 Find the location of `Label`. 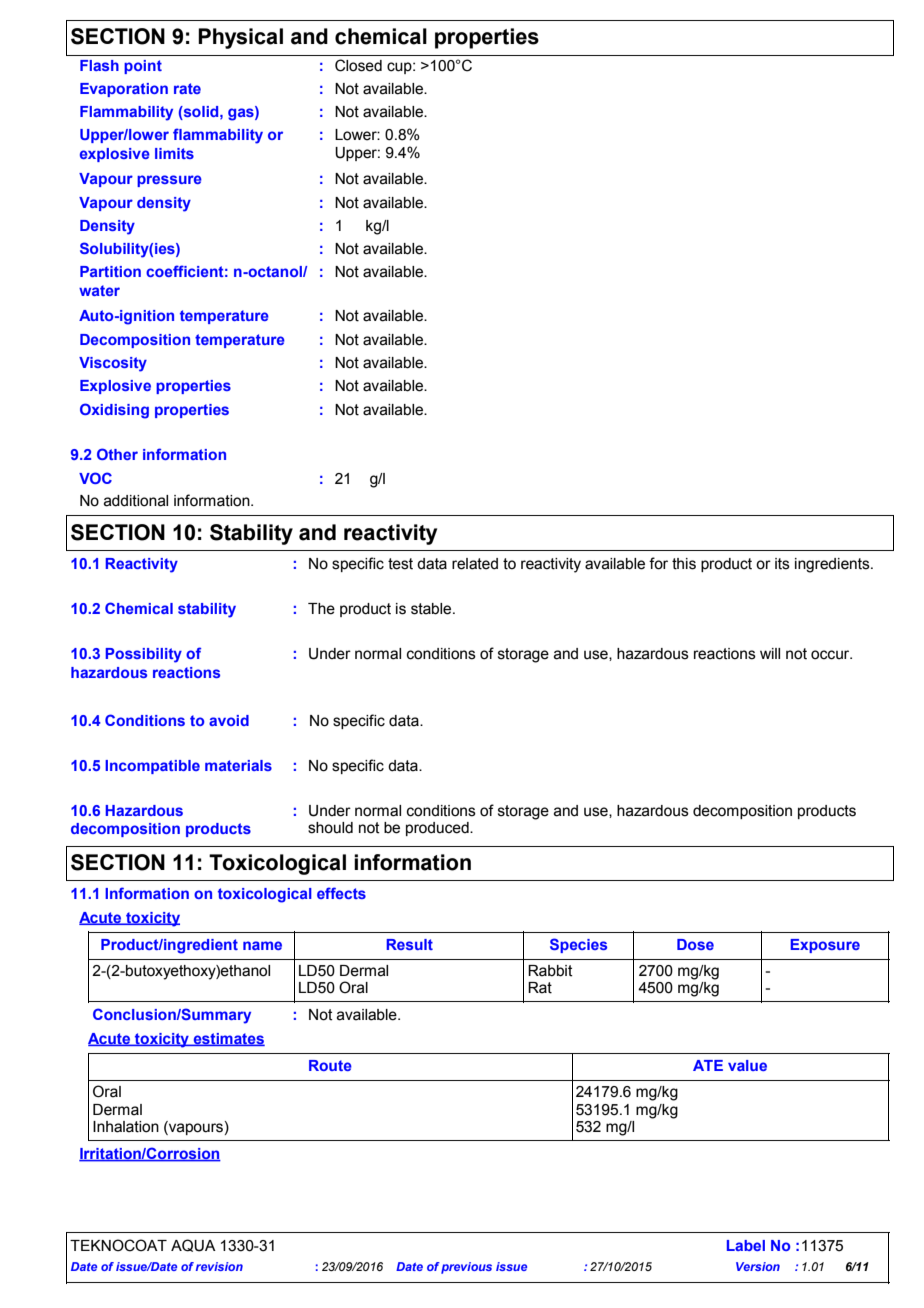

Label is located at coordinates (746, 1245).
